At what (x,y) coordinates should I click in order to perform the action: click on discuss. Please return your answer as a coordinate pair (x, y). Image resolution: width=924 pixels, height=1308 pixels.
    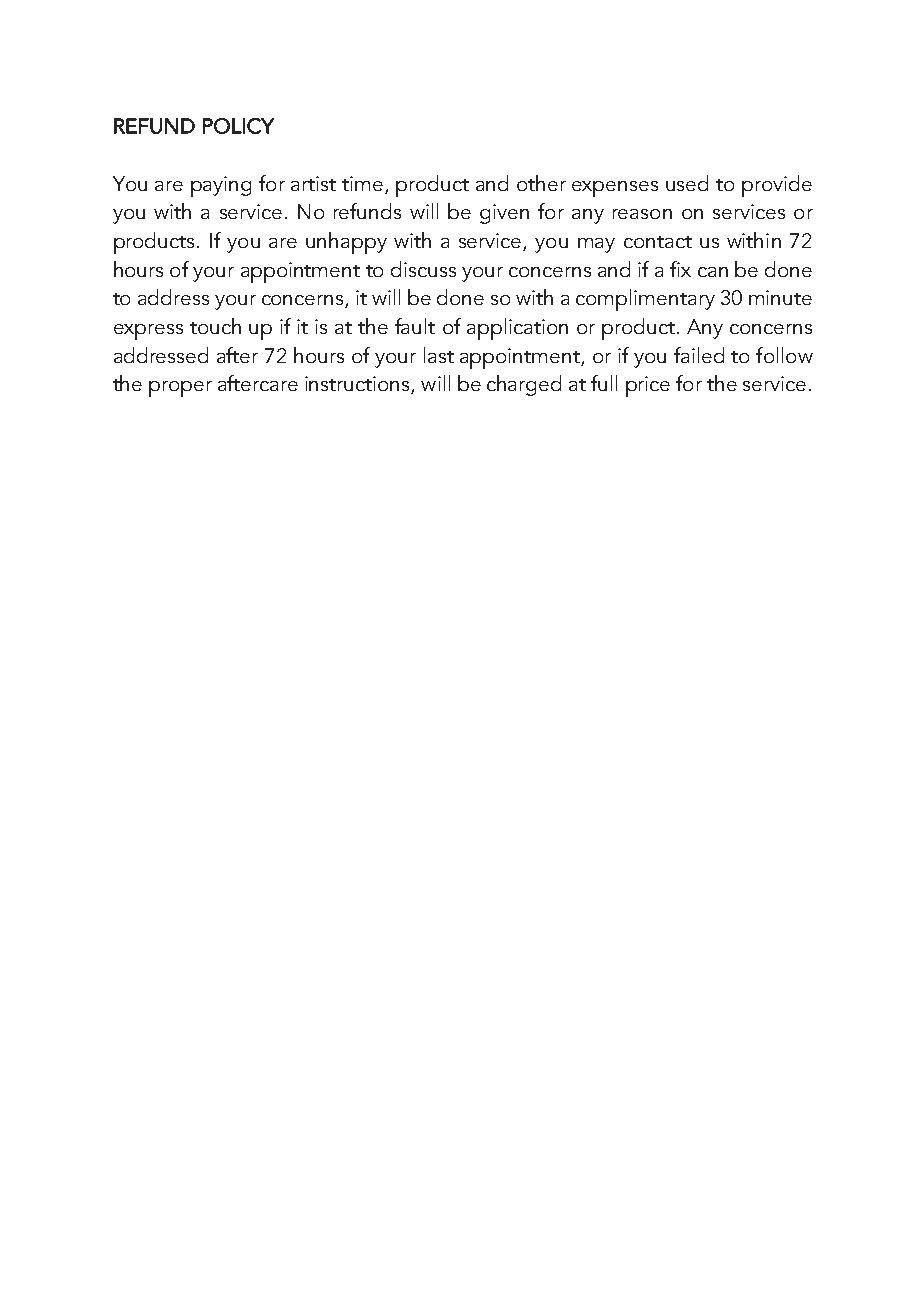
    Looking at the image, I should click on (423, 269).
